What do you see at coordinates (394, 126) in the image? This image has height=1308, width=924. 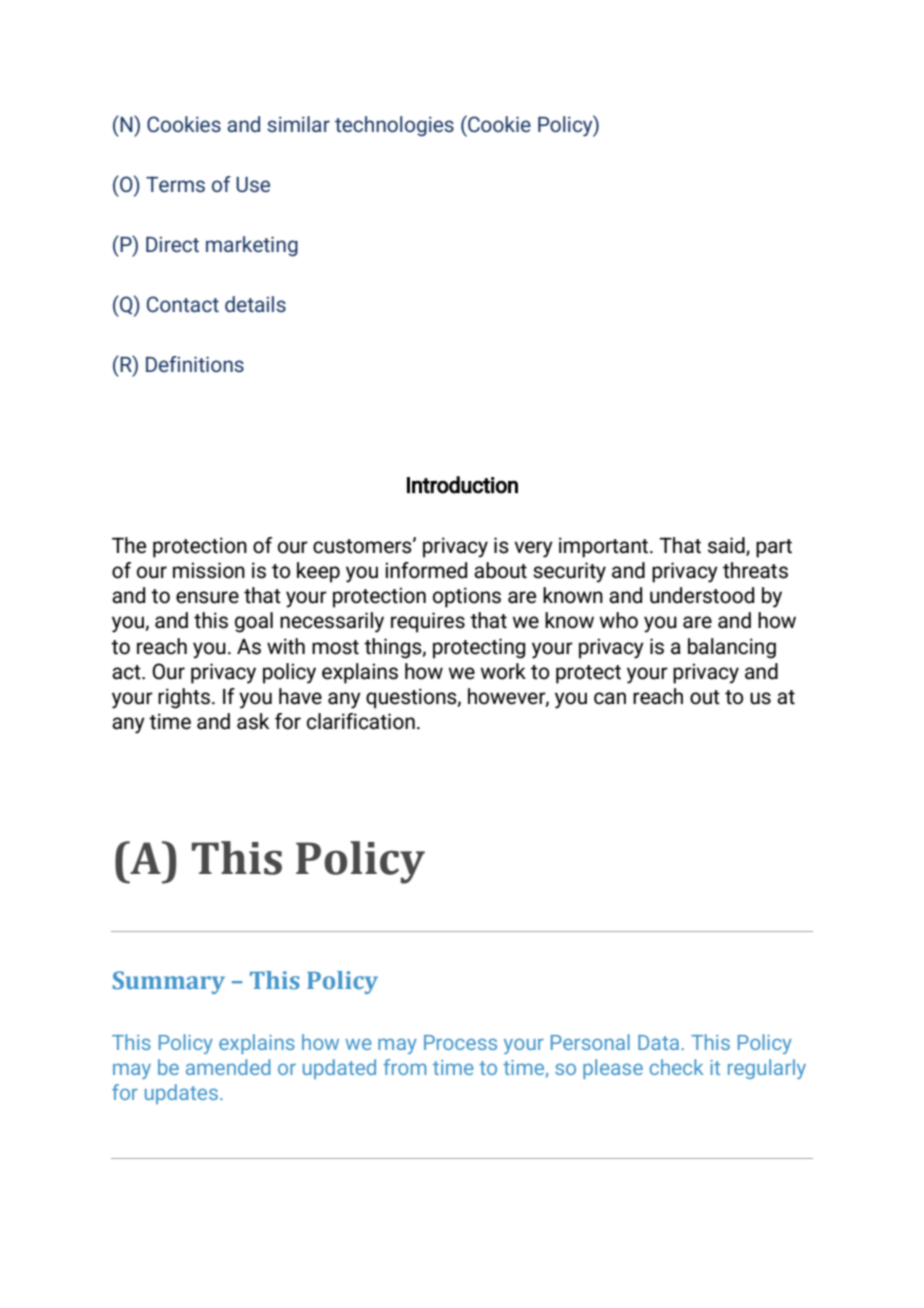 I see `technologies` at bounding box center [394, 126].
